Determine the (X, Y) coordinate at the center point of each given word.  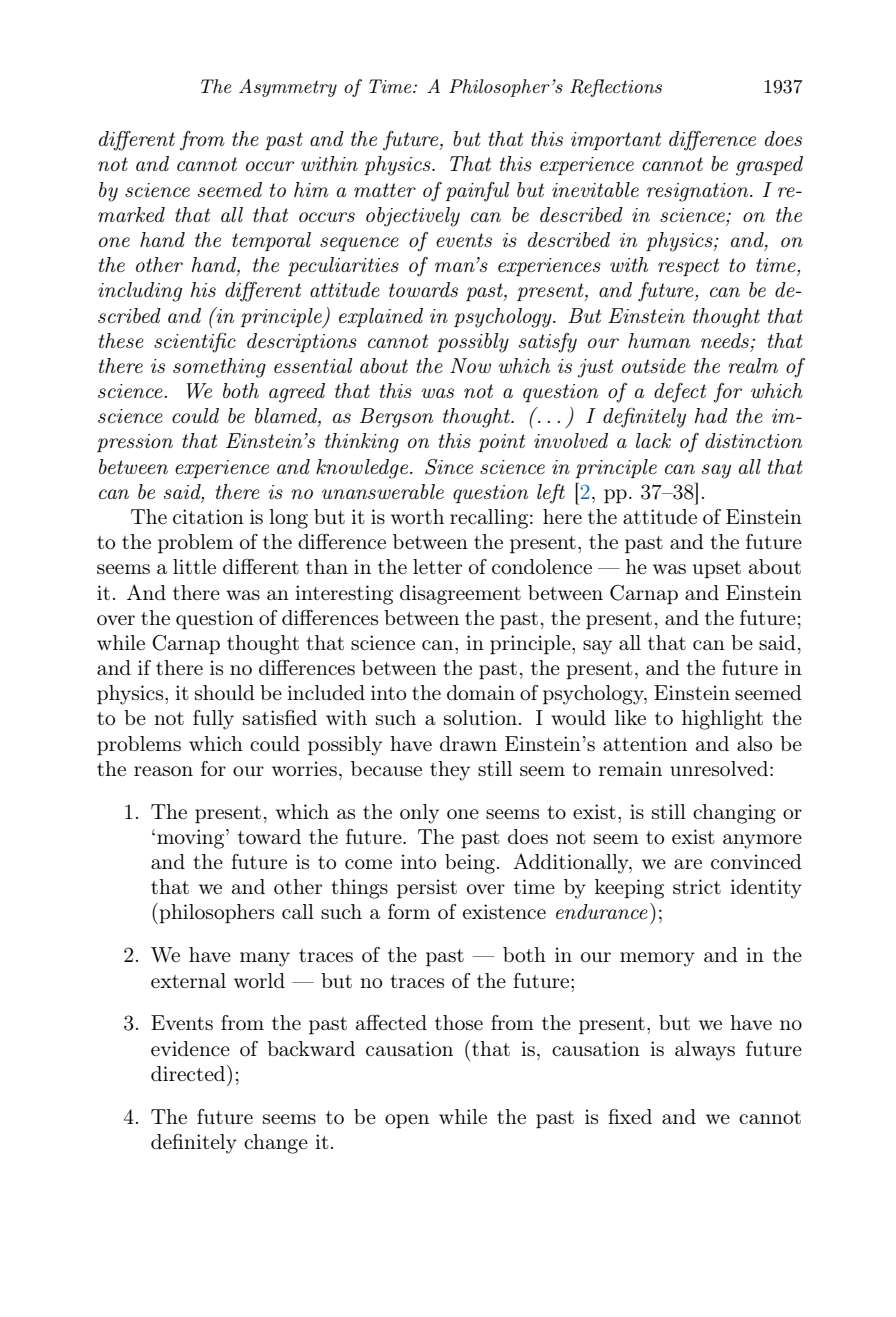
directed (189, 1073)
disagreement (460, 595)
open (407, 1121)
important (616, 141)
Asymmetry (288, 88)
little (194, 566)
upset (717, 570)
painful (478, 192)
